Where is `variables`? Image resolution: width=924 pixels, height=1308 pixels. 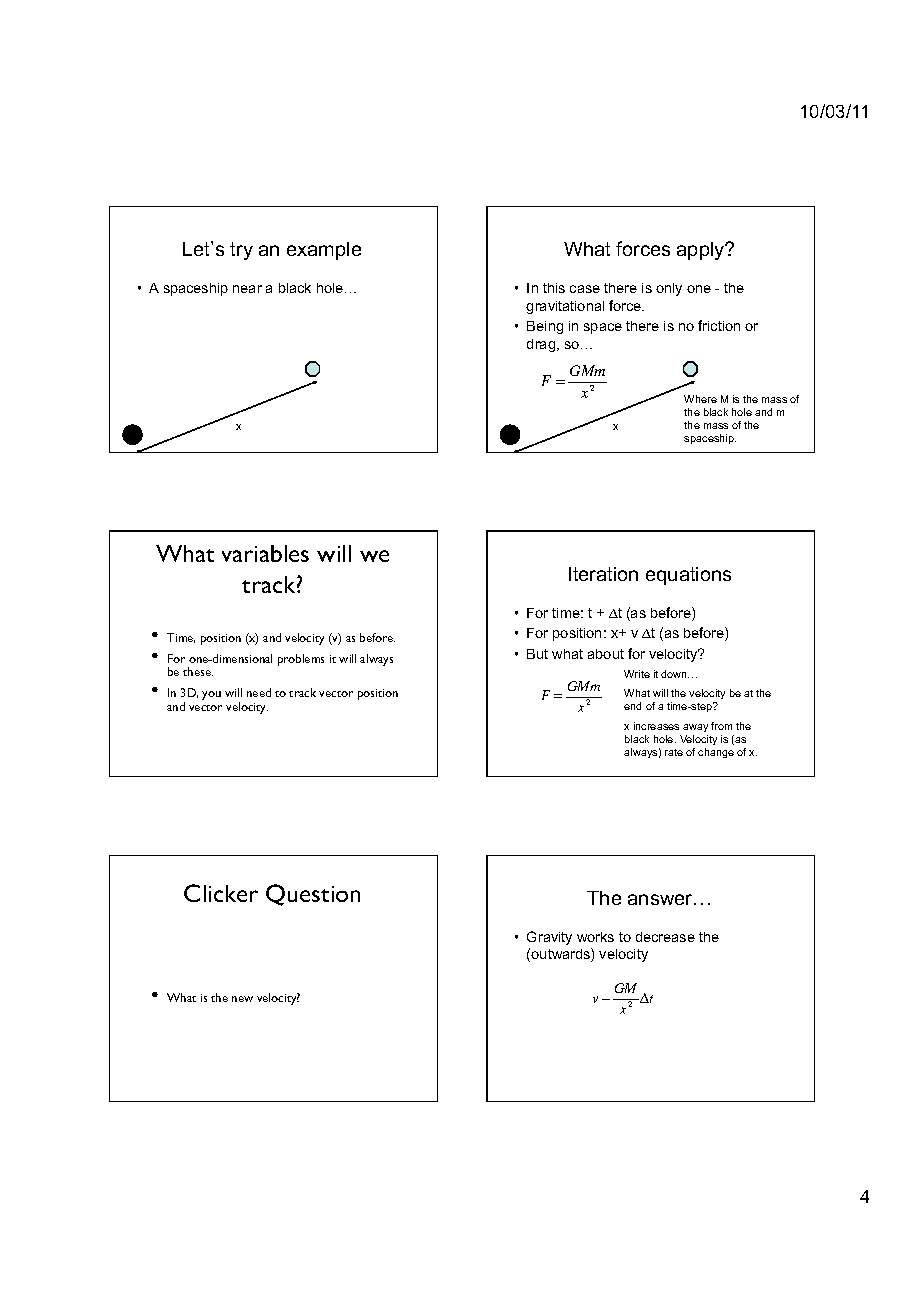 variables is located at coordinates (265, 553).
